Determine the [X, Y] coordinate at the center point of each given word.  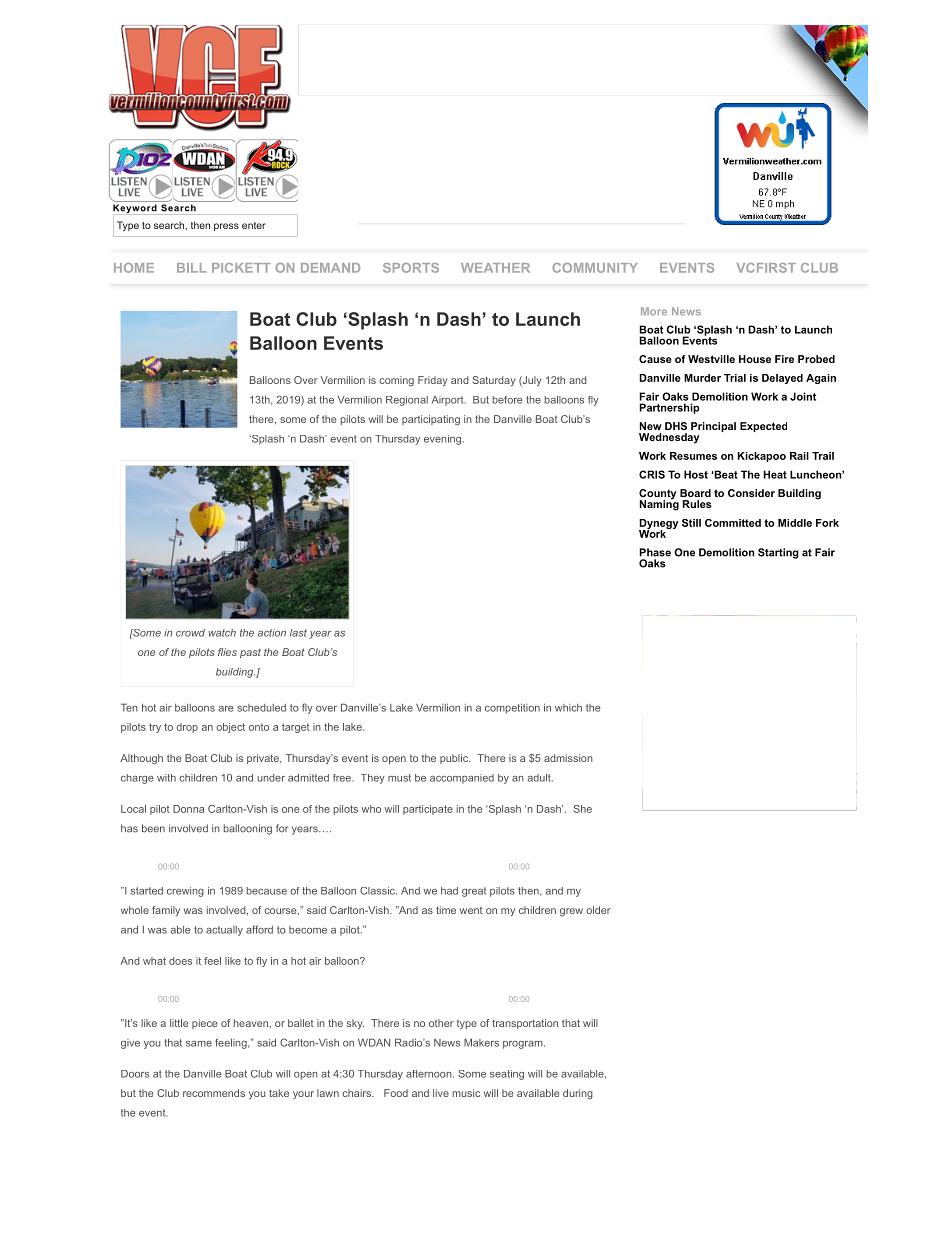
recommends [214, 1093]
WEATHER [495, 268]
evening [442, 440]
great [474, 892]
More [654, 311]
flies [227, 652]
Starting [778, 553]
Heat [775, 474]
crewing [185, 892]
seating [507, 1075]
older [598, 910]
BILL [192, 268]
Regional [407, 401]
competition [512, 708]
